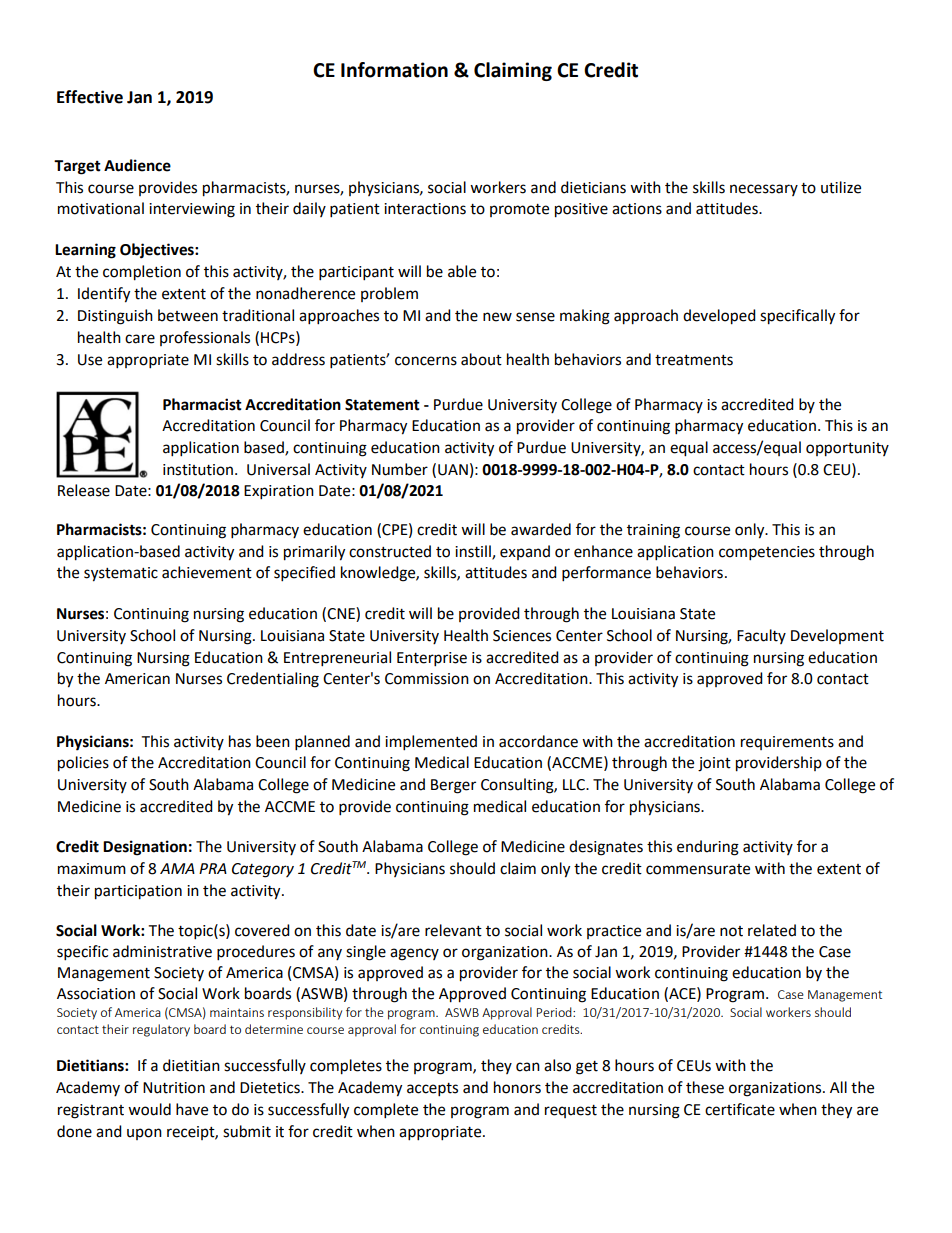 The height and width of the screenshot is (1233, 952). I want to click on necessary, so click(764, 190).
